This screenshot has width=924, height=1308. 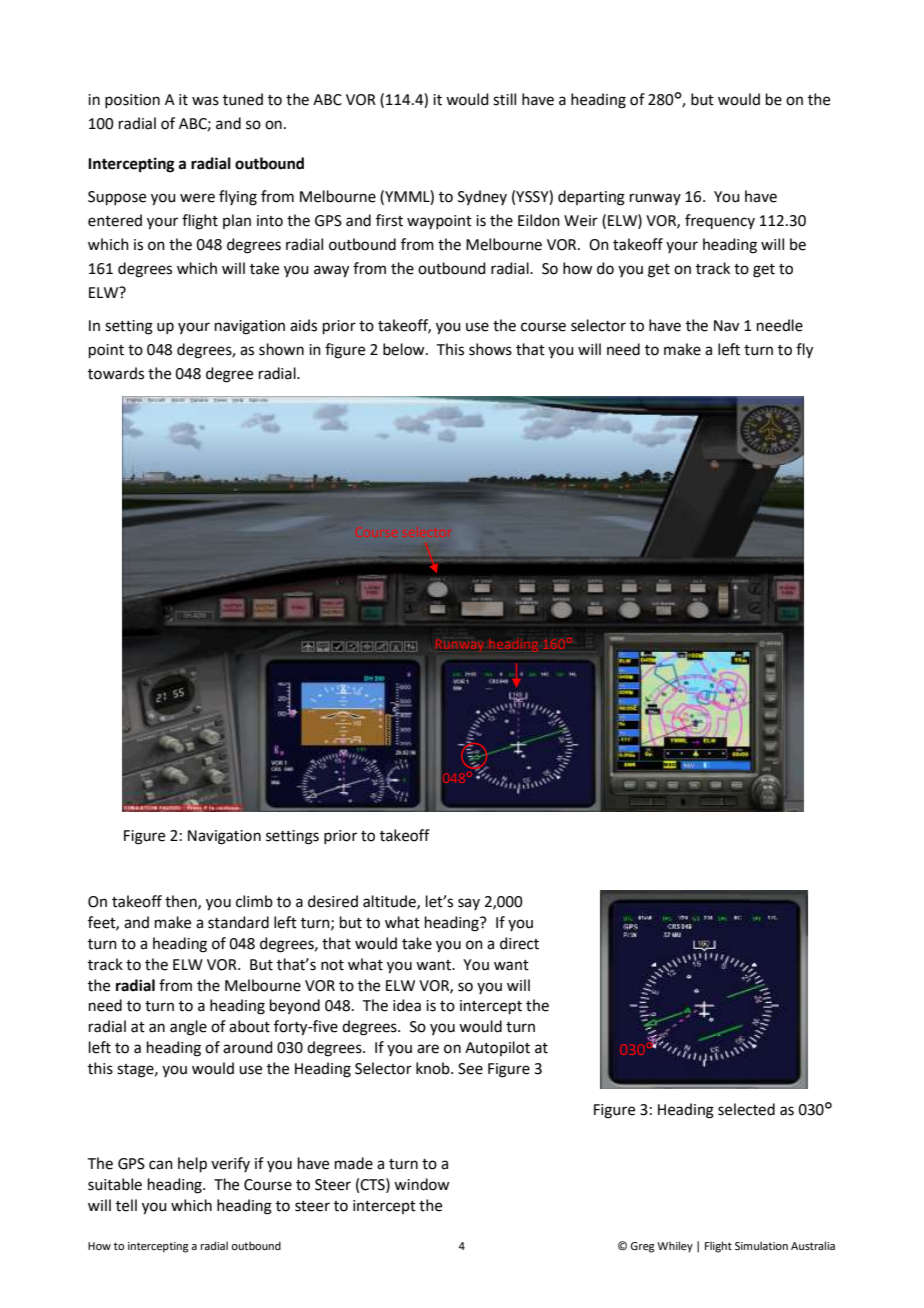 I want to click on Weir, so click(x=581, y=221).
